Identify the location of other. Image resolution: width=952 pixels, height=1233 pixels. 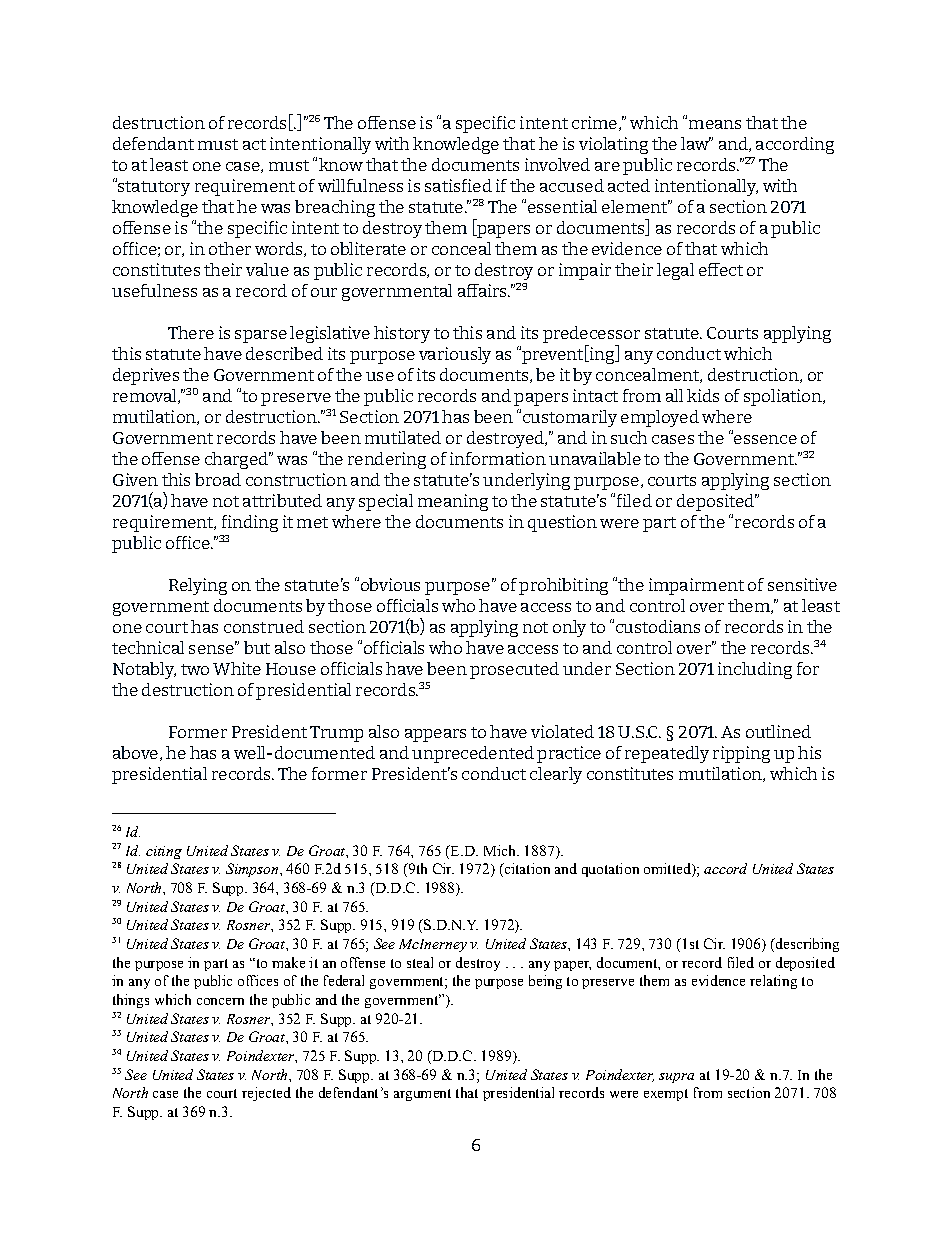
(230, 248).
